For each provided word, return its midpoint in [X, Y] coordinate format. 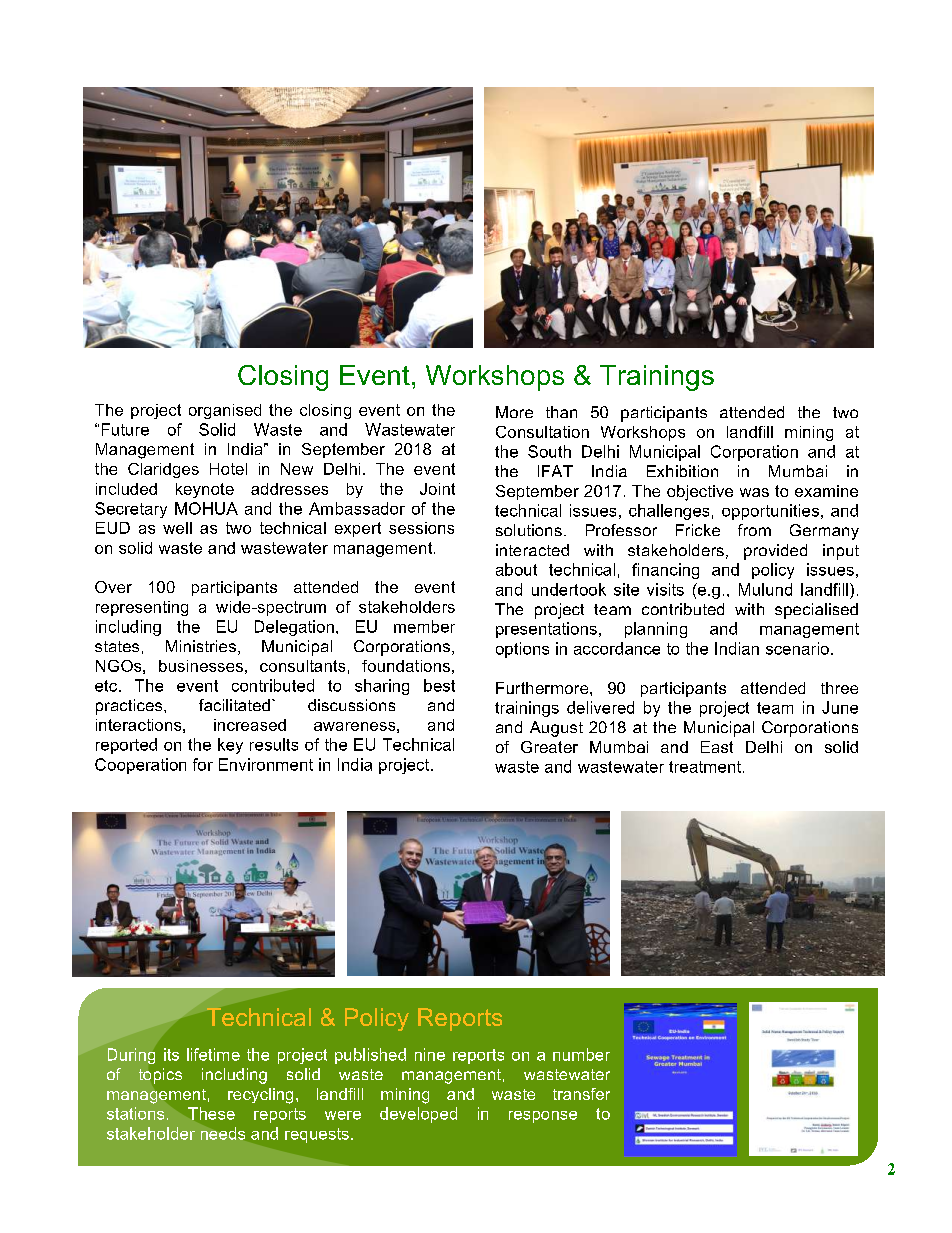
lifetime [213, 1054]
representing [142, 608]
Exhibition [682, 471]
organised [225, 411]
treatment [705, 767]
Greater [549, 747]
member [424, 626]
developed [418, 1115]
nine [430, 1054]
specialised [816, 611]
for [203, 764]
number [581, 1054]
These [211, 1113]
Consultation [542, 432]
